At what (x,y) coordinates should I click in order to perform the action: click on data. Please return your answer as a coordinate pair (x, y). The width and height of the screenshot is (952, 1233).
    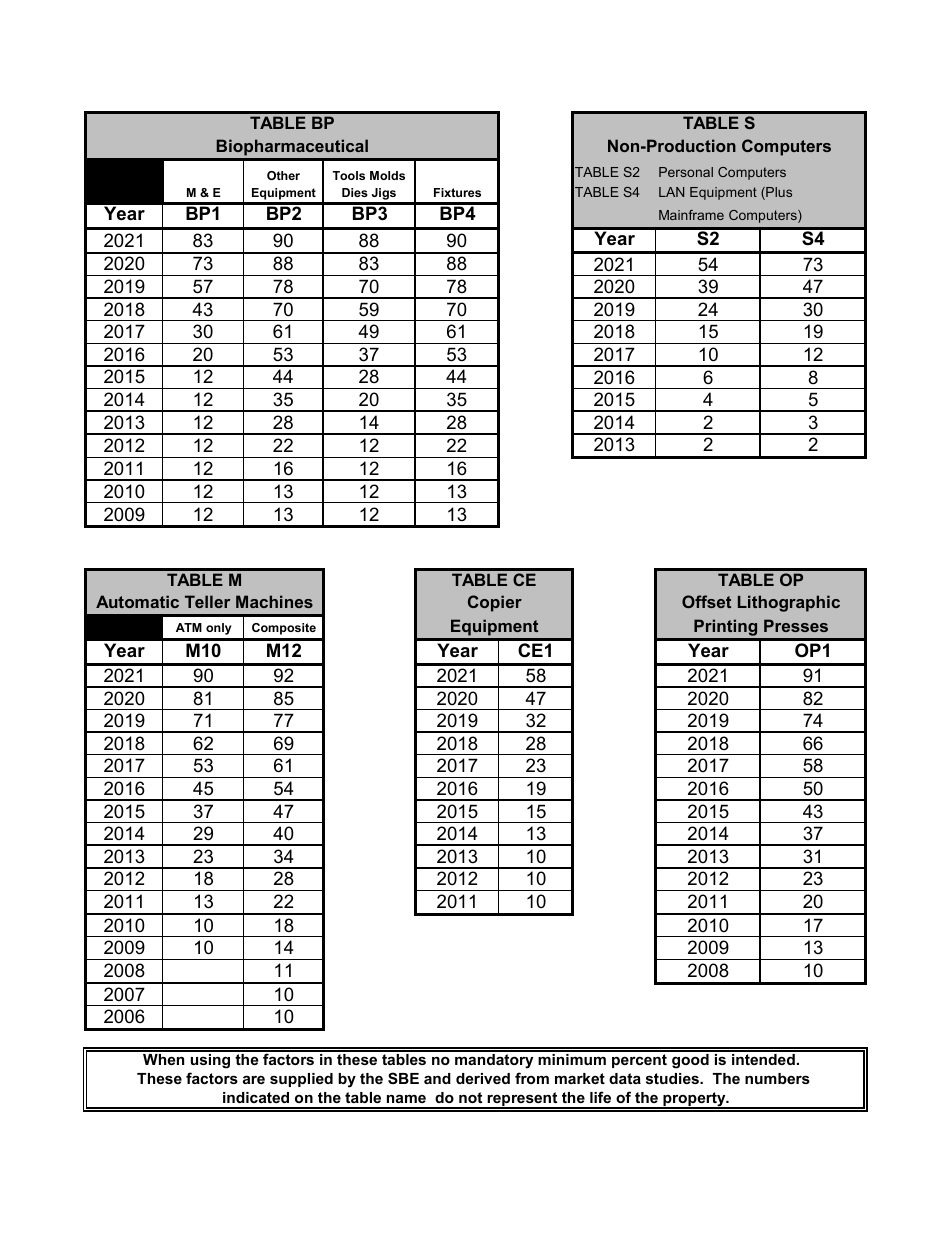
    Looking at the image, I should click on (625, 1078).
